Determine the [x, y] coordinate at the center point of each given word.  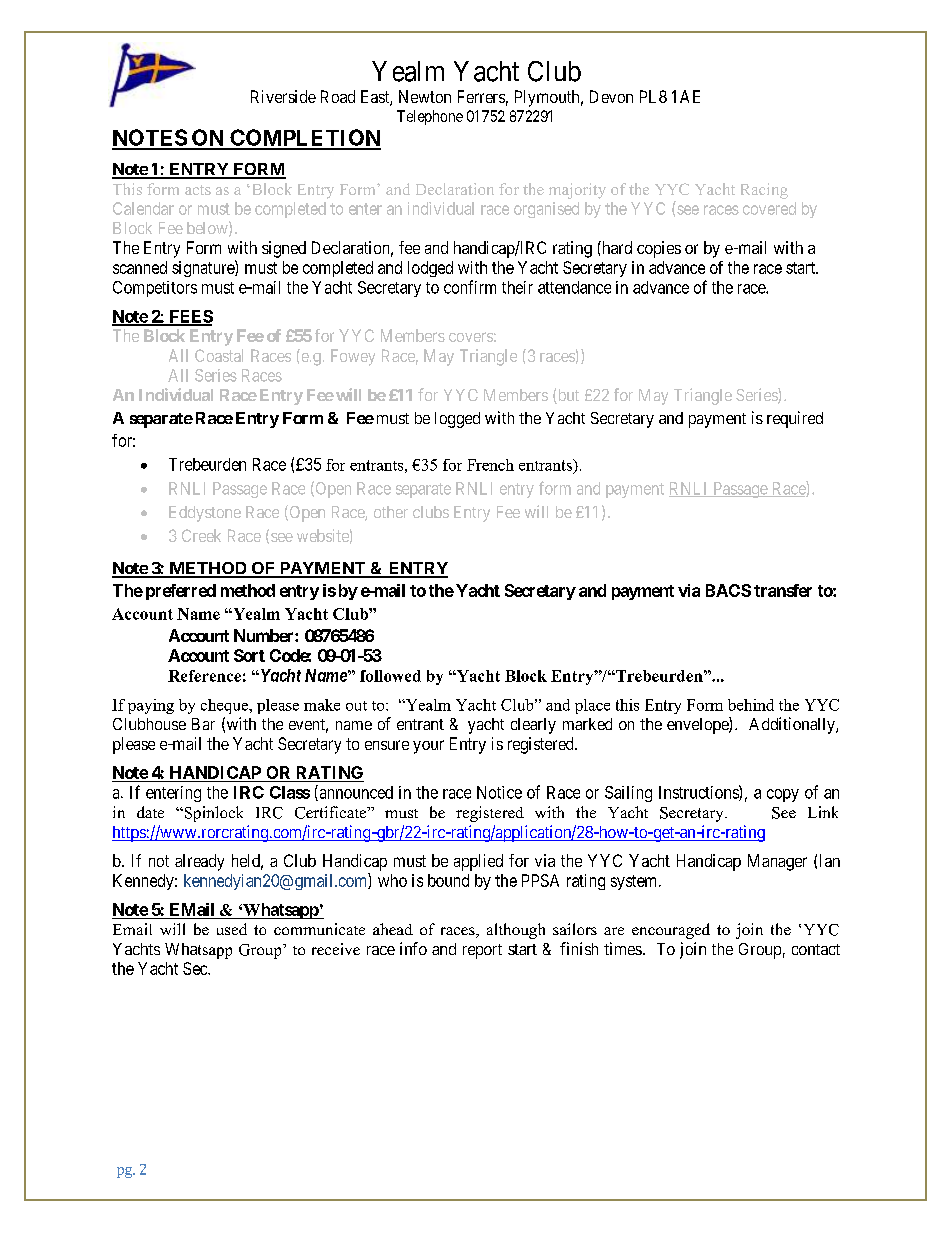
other [391, 512]
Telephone [430, 117]
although [516, 931]
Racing [764, 191]
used [232, 929]
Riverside [283, 96]
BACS [728, 590]
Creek [201, 535]
